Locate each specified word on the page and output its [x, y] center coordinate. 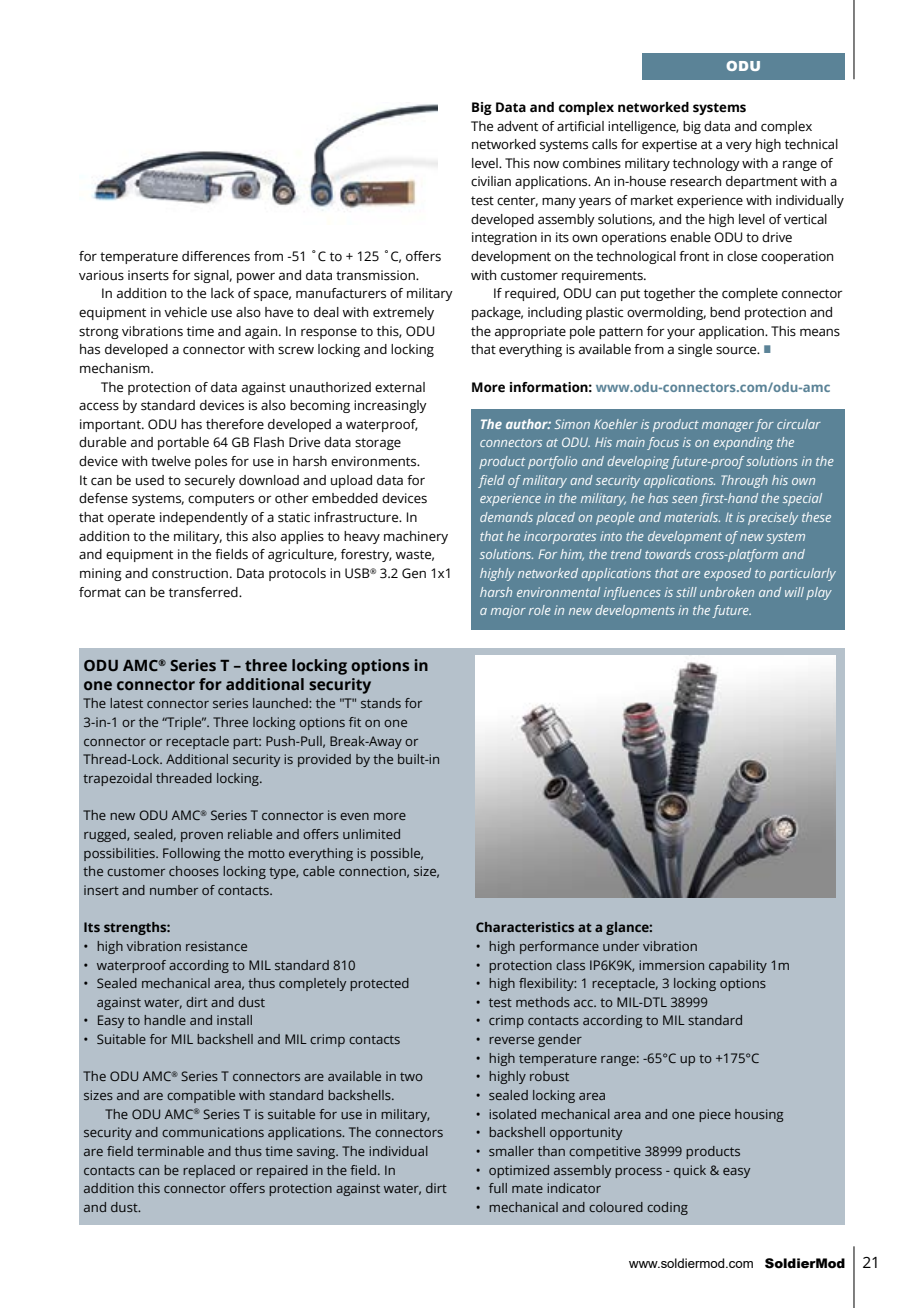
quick [690, 1171]
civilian [491, 181]
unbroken [727, 592]
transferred [204, 592]
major [508, 611]
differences [216, 256]
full [498, 1188]
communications [213, 1132]
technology [706, 164]
